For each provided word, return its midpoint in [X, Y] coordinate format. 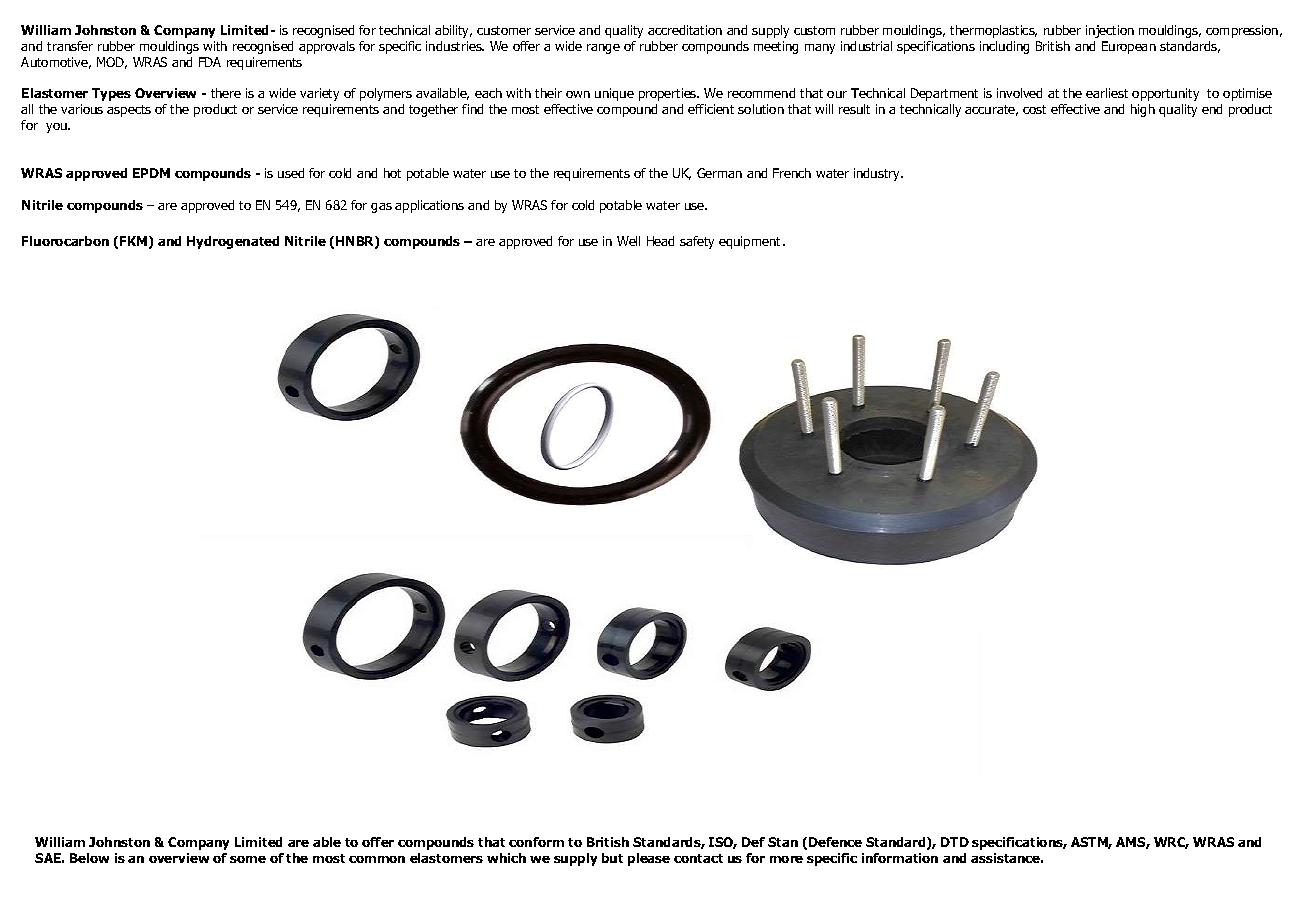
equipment [751, 242]
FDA [210, 62]
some [248, 859]
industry [878, 174]
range [603, 49]
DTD [955, 842]
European [1129, 47]
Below [89, 858]
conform [536, 842]
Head [660, 241]
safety [697, 242]
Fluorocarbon [65, 241]
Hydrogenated [233, 242]
